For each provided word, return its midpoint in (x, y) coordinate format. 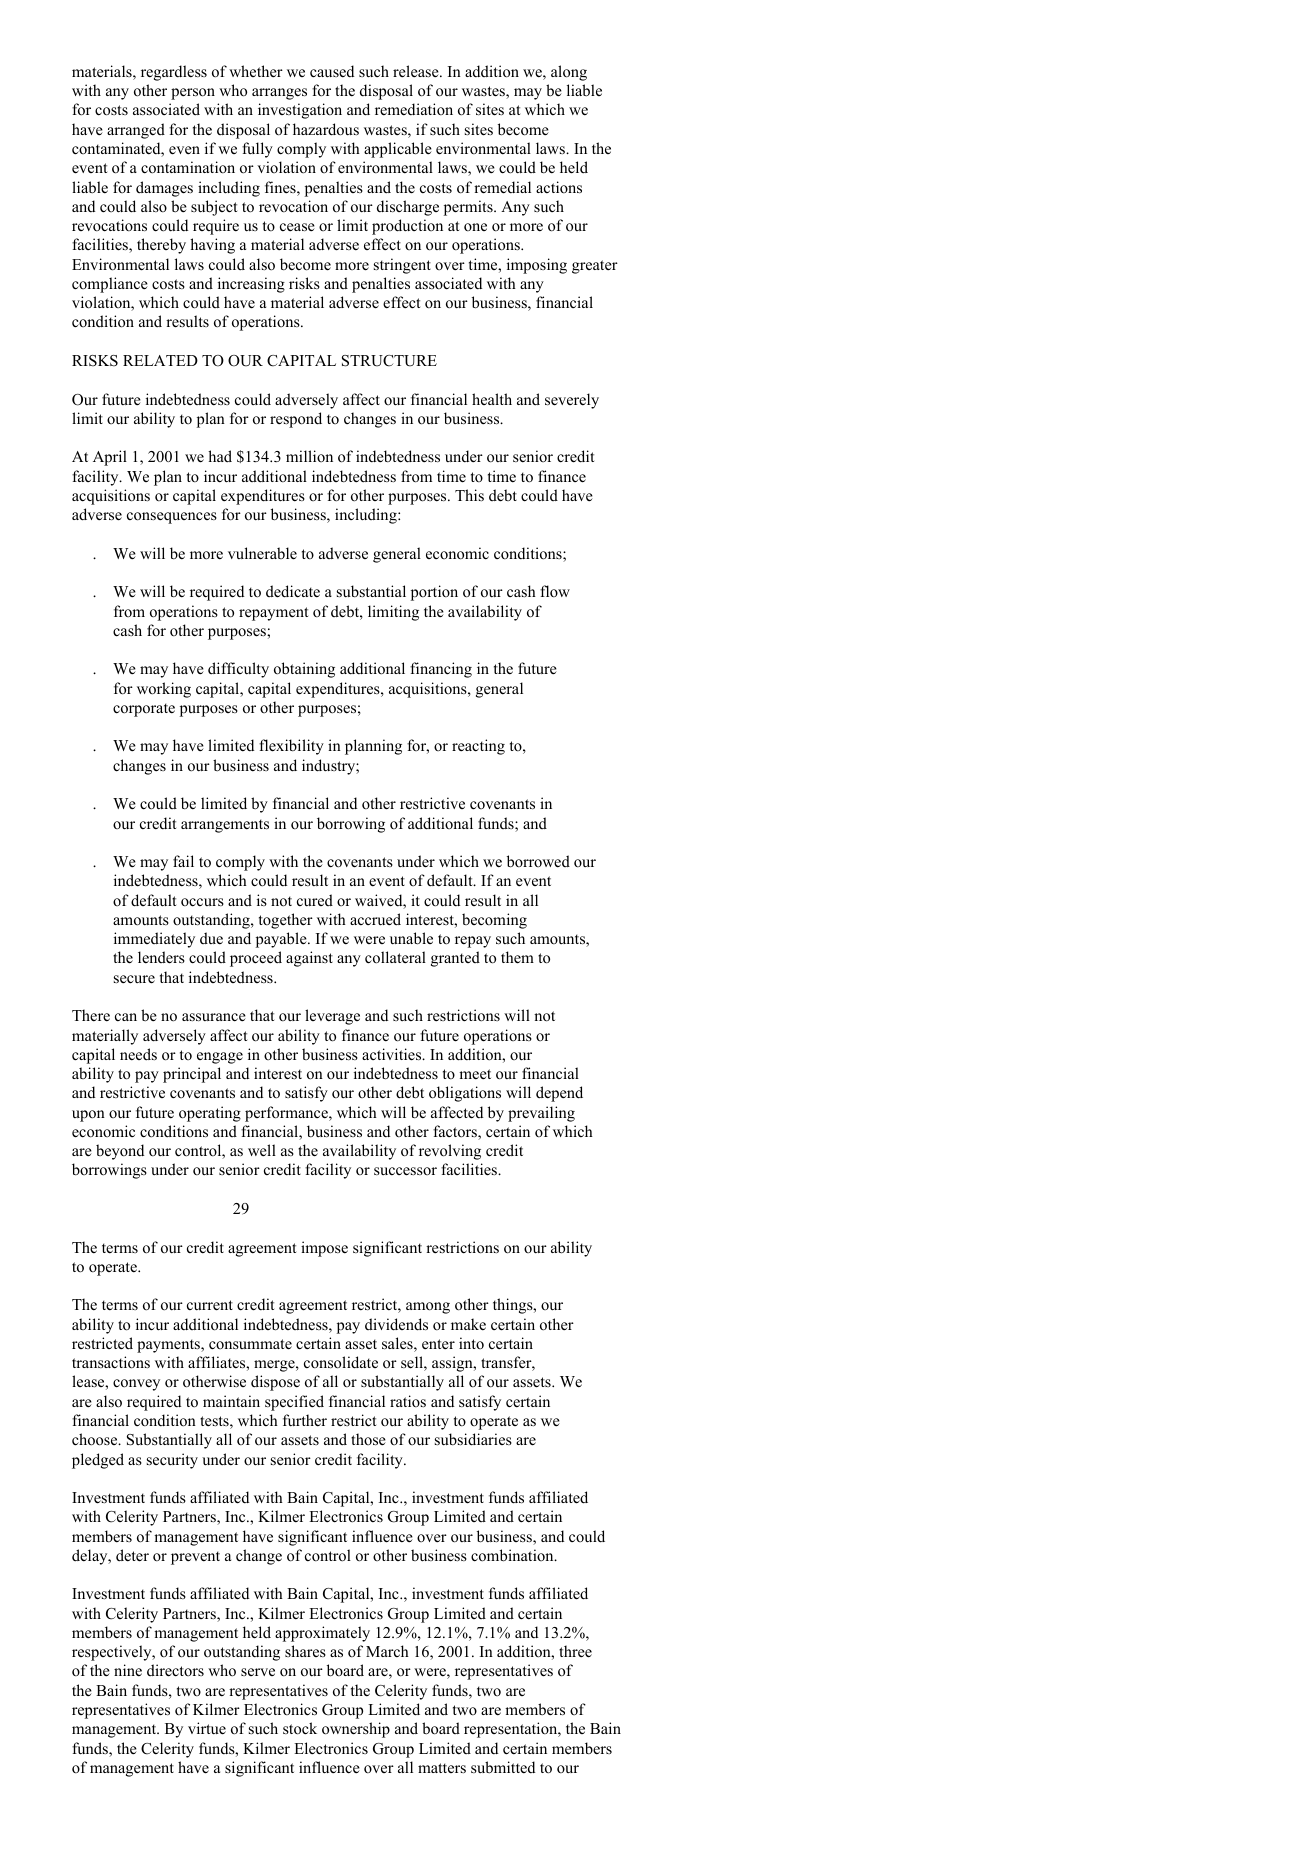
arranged (136, 131)
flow (555, 591)
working (164, 690)
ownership (356, 1730)
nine (128, 1670)
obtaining (304, 670)
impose (324, 1249)
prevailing (541, 1114)
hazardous (326, 129)
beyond (120, 1152)
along (569, 73)
